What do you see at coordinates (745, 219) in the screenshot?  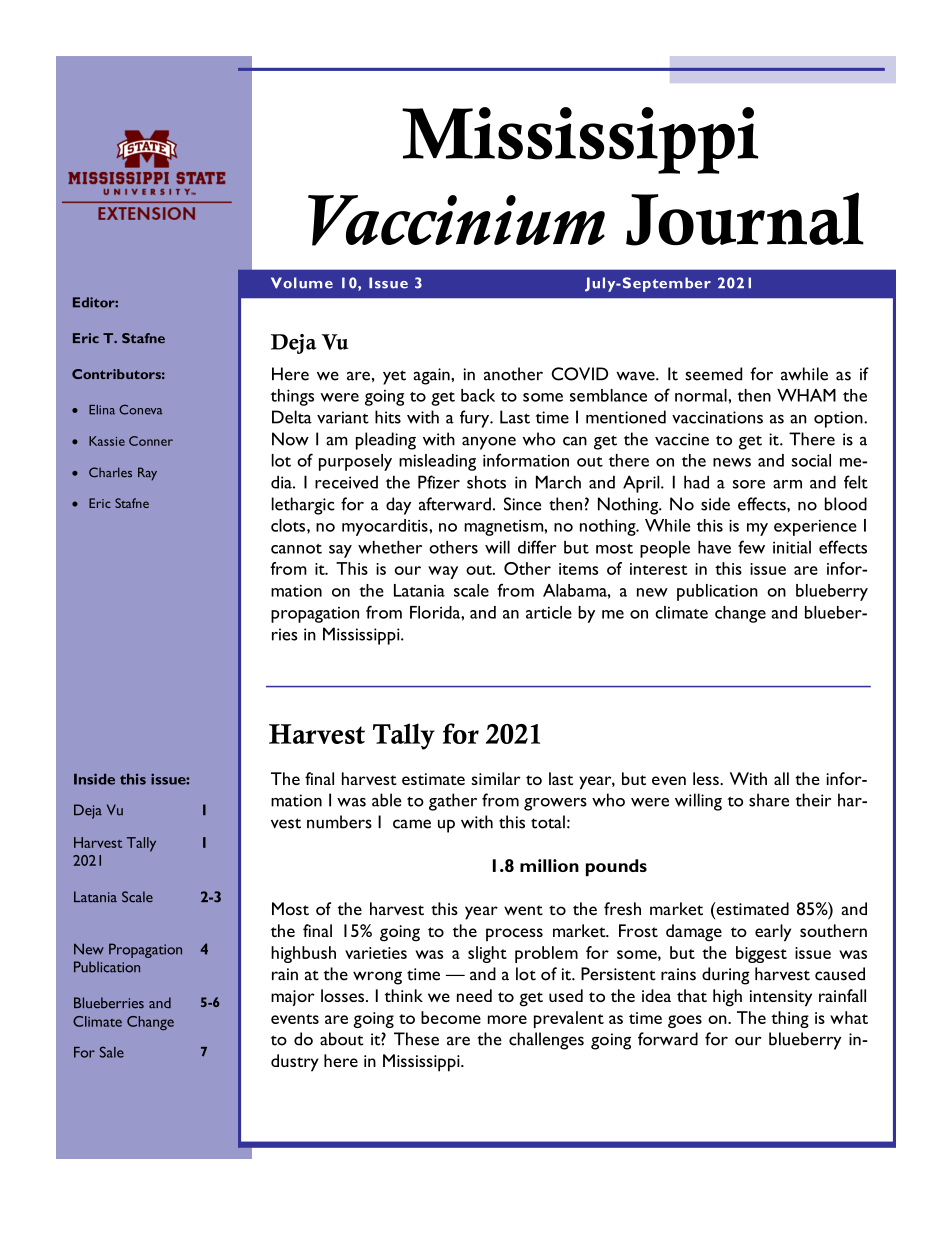 I see `Journal` at bounding box center [745, 219].
